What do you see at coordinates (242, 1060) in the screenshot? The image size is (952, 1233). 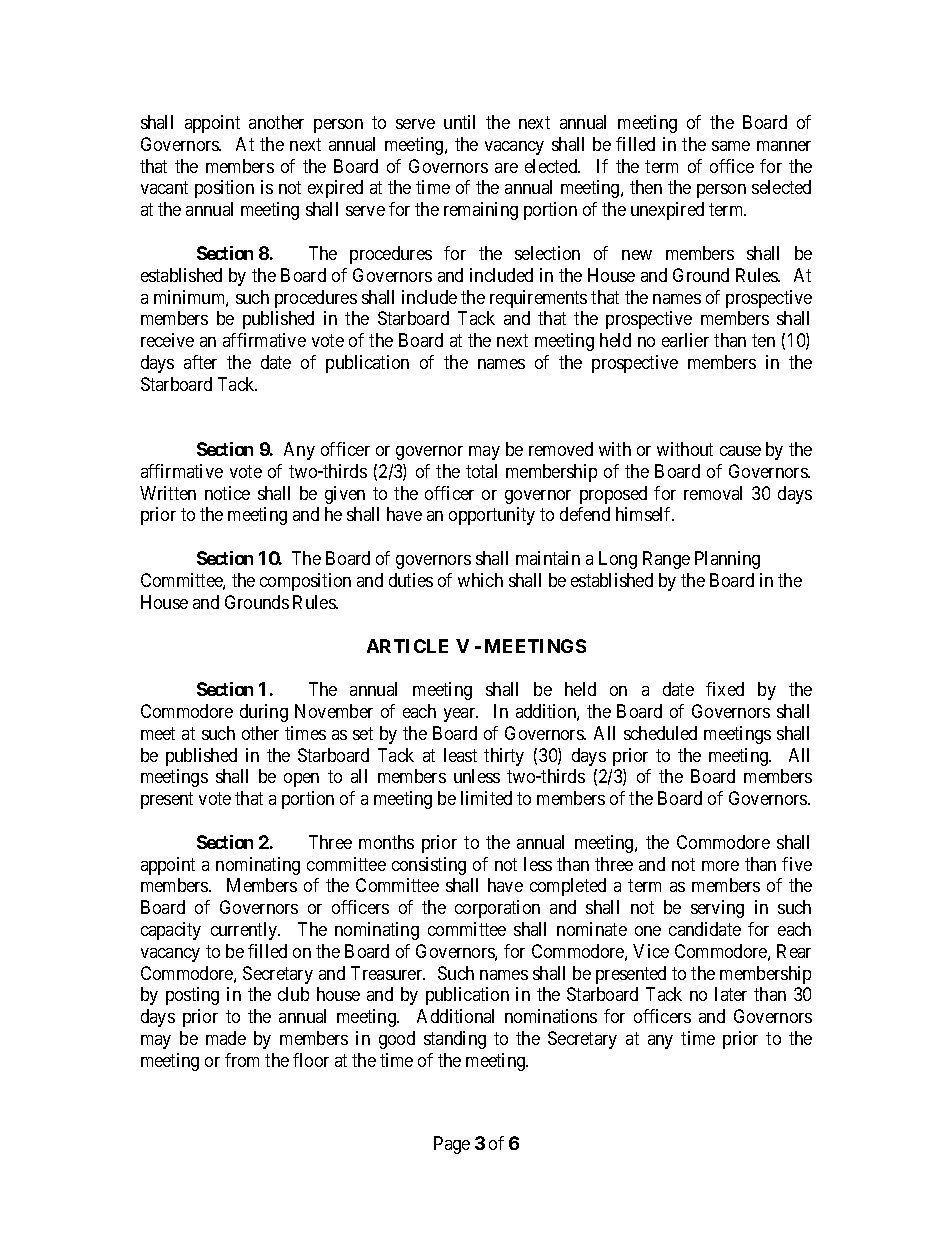 I see `from` at bounding box center [242, 1060].
